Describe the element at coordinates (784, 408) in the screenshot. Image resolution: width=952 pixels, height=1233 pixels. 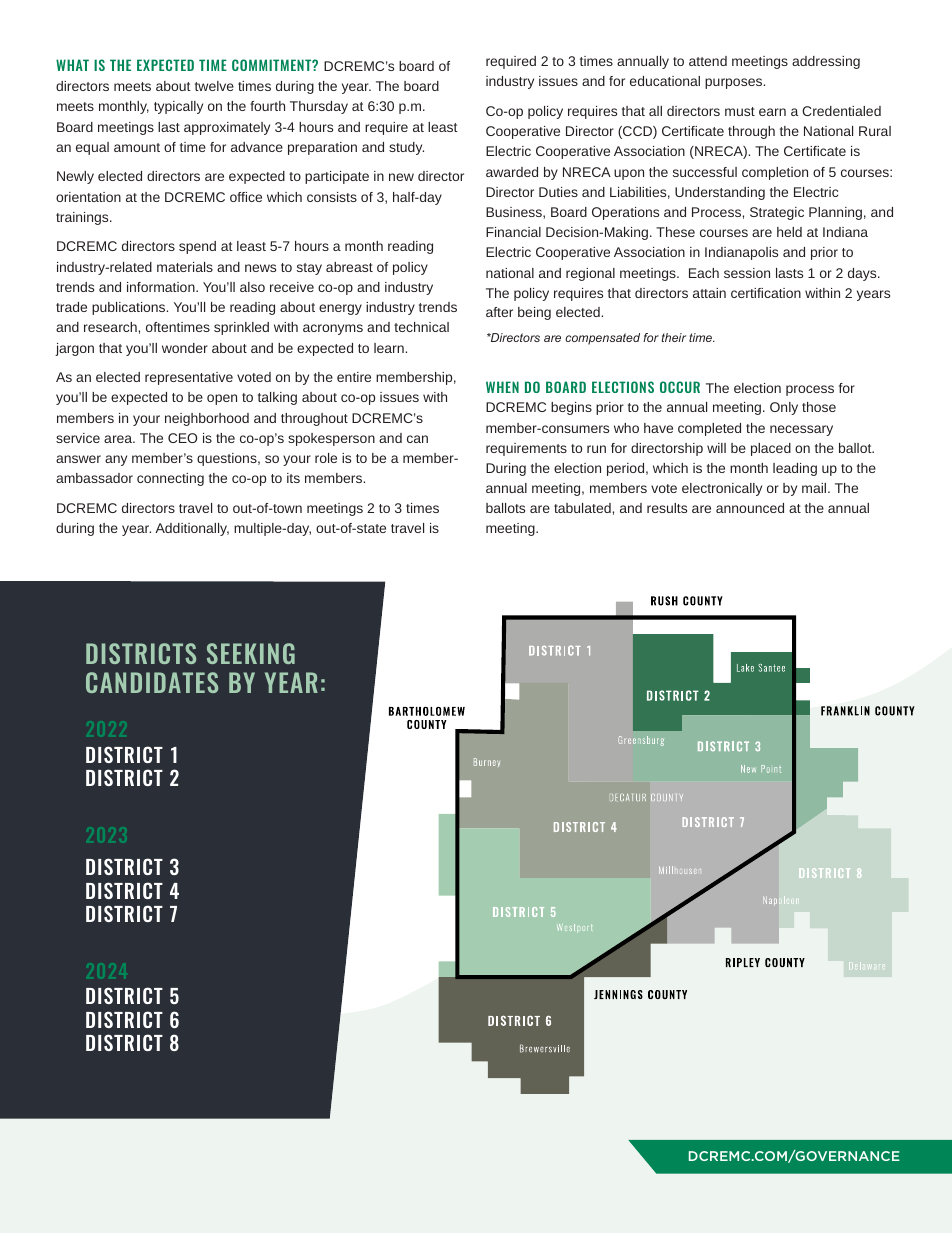
I see `Only` at that location.
